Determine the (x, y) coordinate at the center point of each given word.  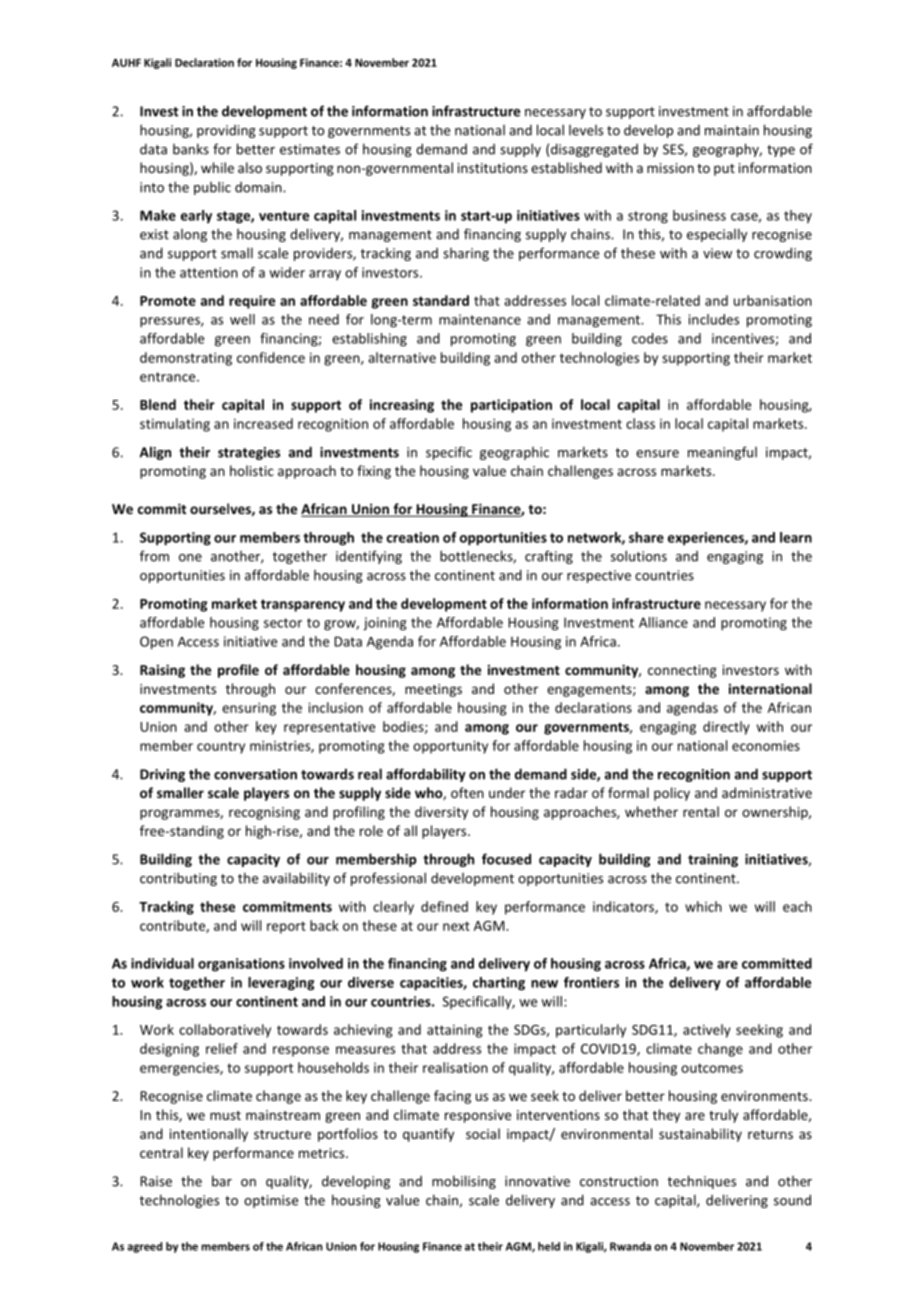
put (724, 170)
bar (222, 1181)
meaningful (722, 453)
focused (506, 859)
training (713, 860)
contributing (178, 879)
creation (413, 537)
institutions (493, 168)
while (217, 167)
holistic (252, 470)
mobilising (464, 1182)
